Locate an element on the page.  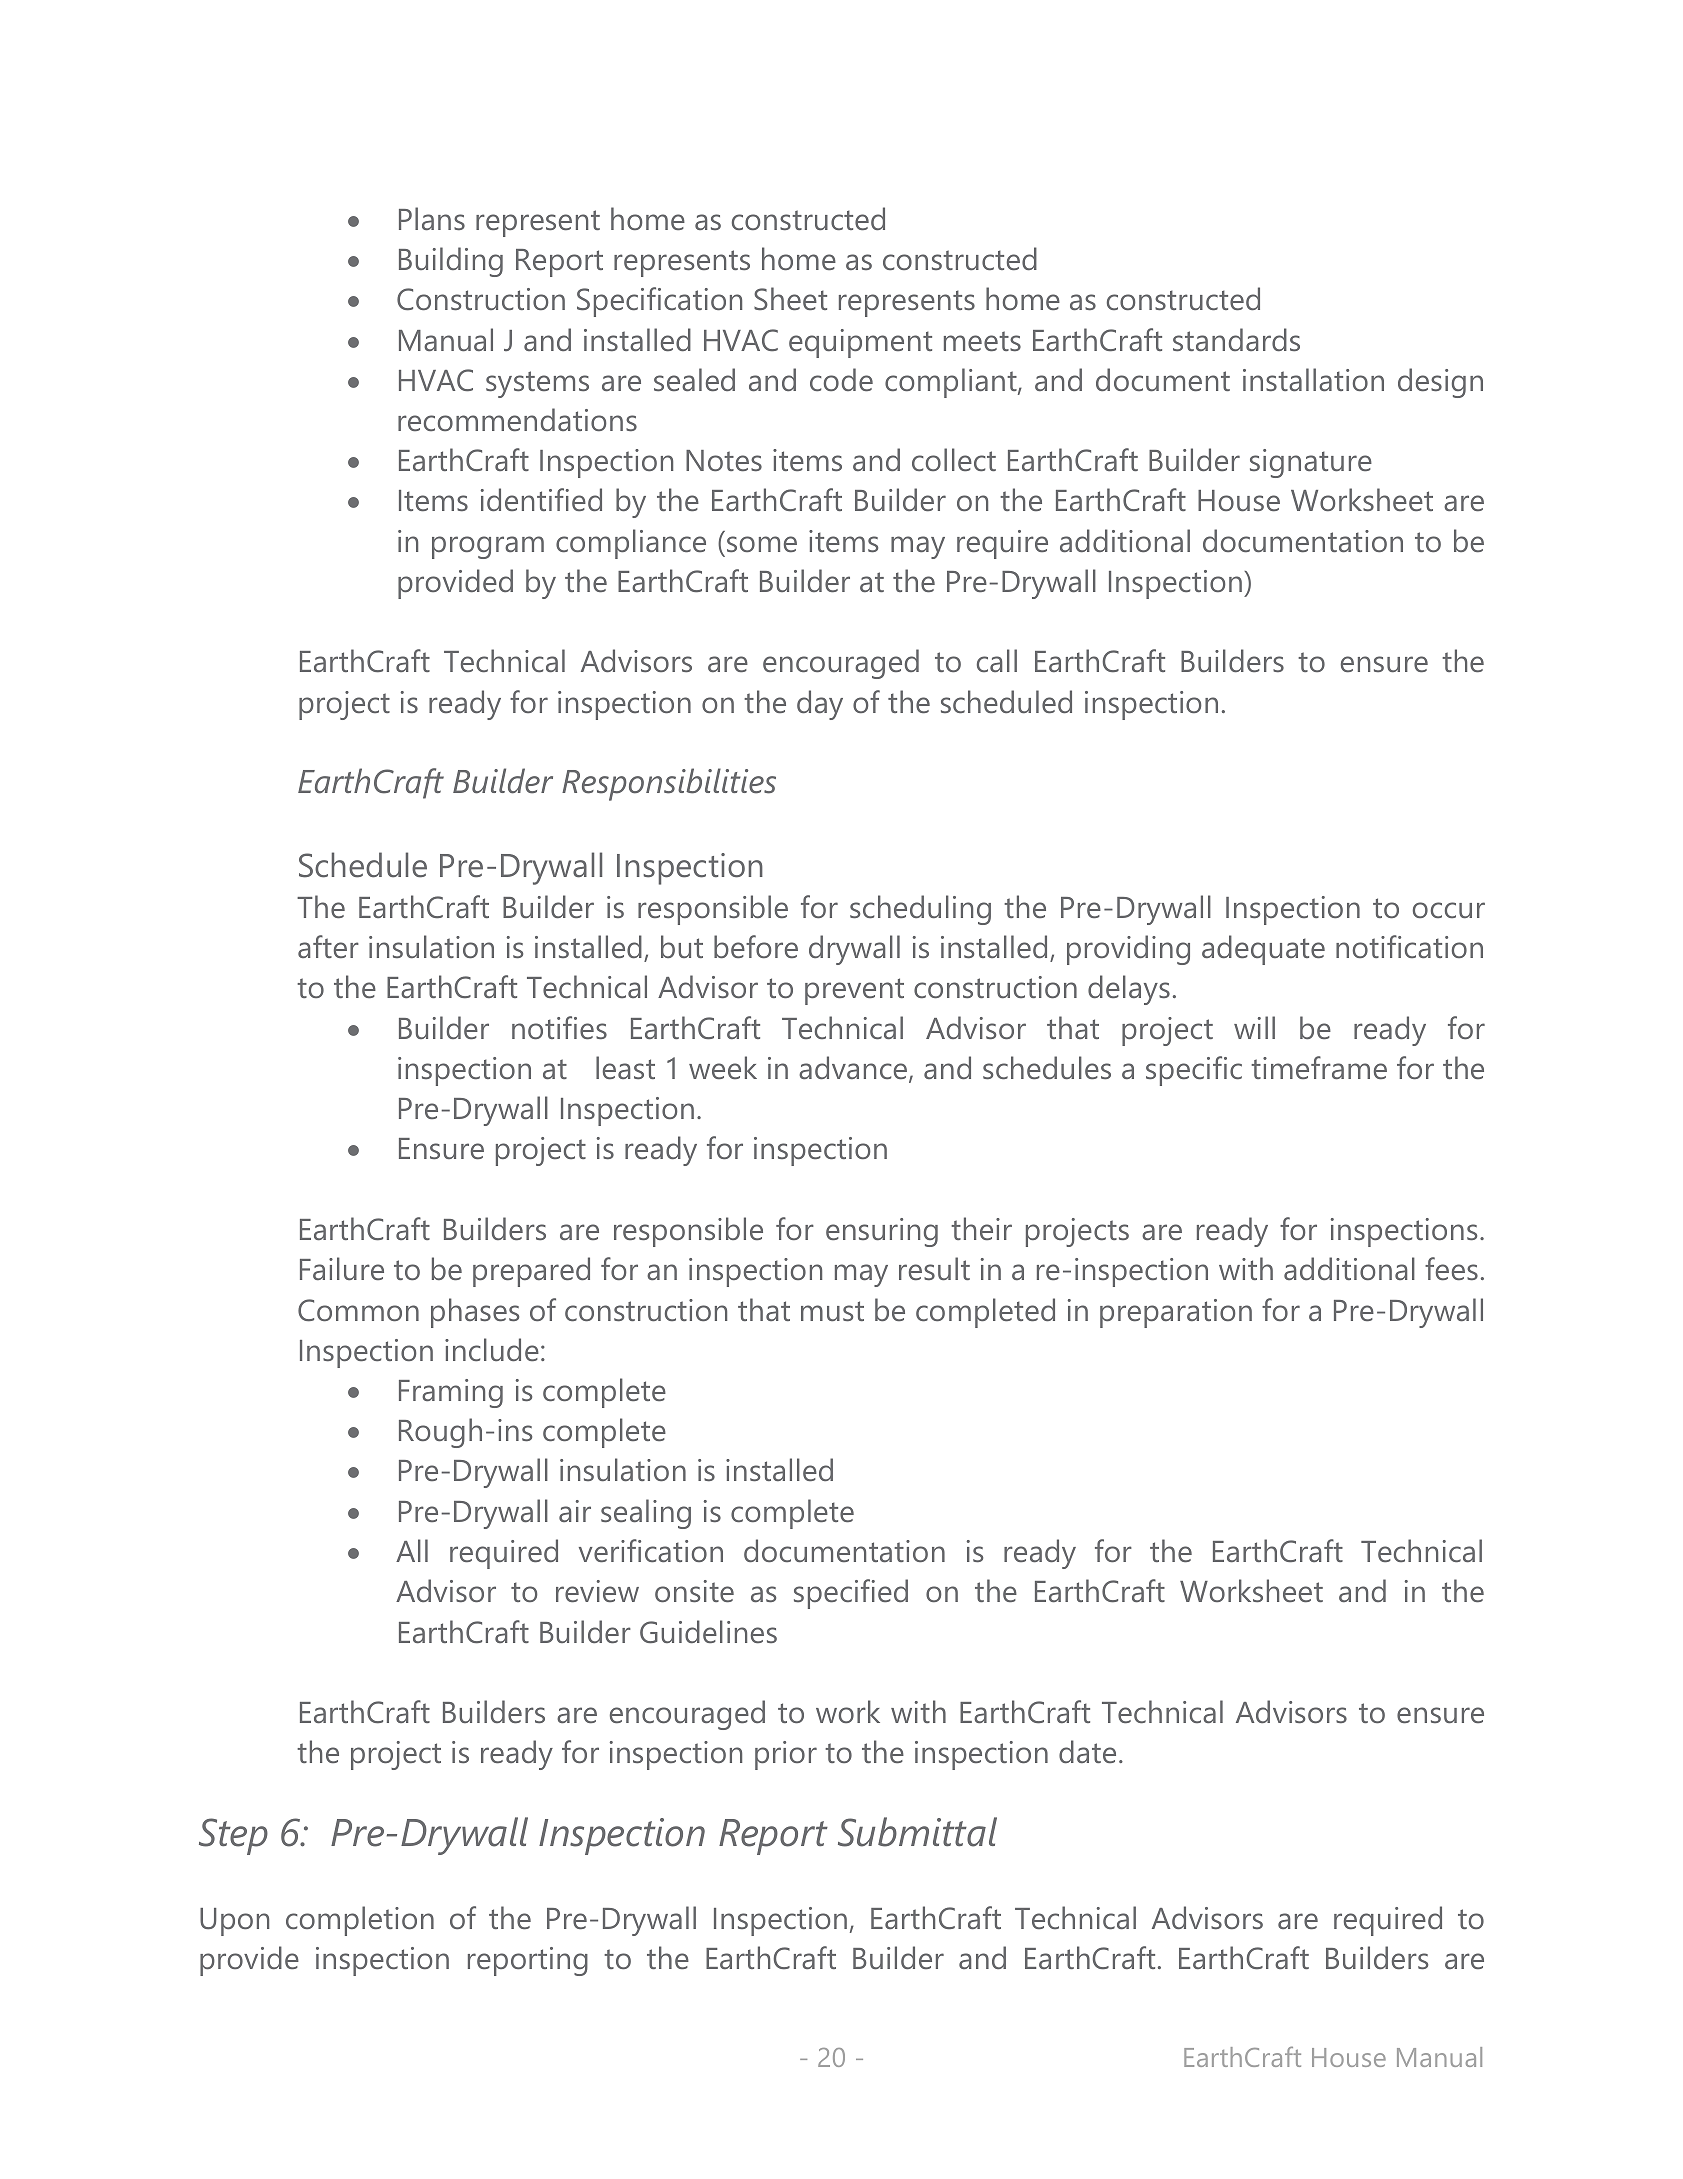
timeframe is located at coordinates (1319, 1068).
